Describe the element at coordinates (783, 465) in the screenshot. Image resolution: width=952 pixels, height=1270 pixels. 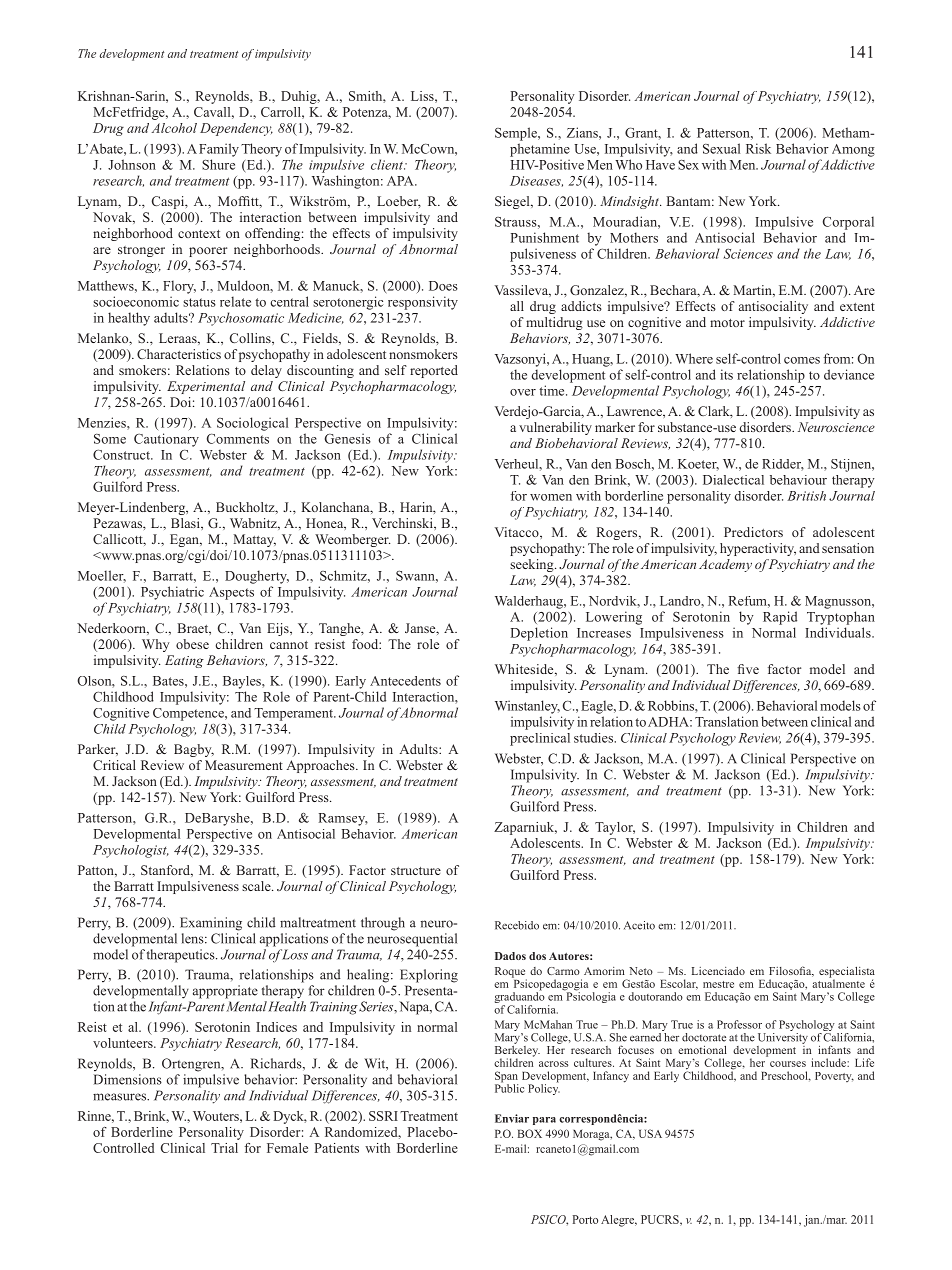
I see `Ridder` at that location.
